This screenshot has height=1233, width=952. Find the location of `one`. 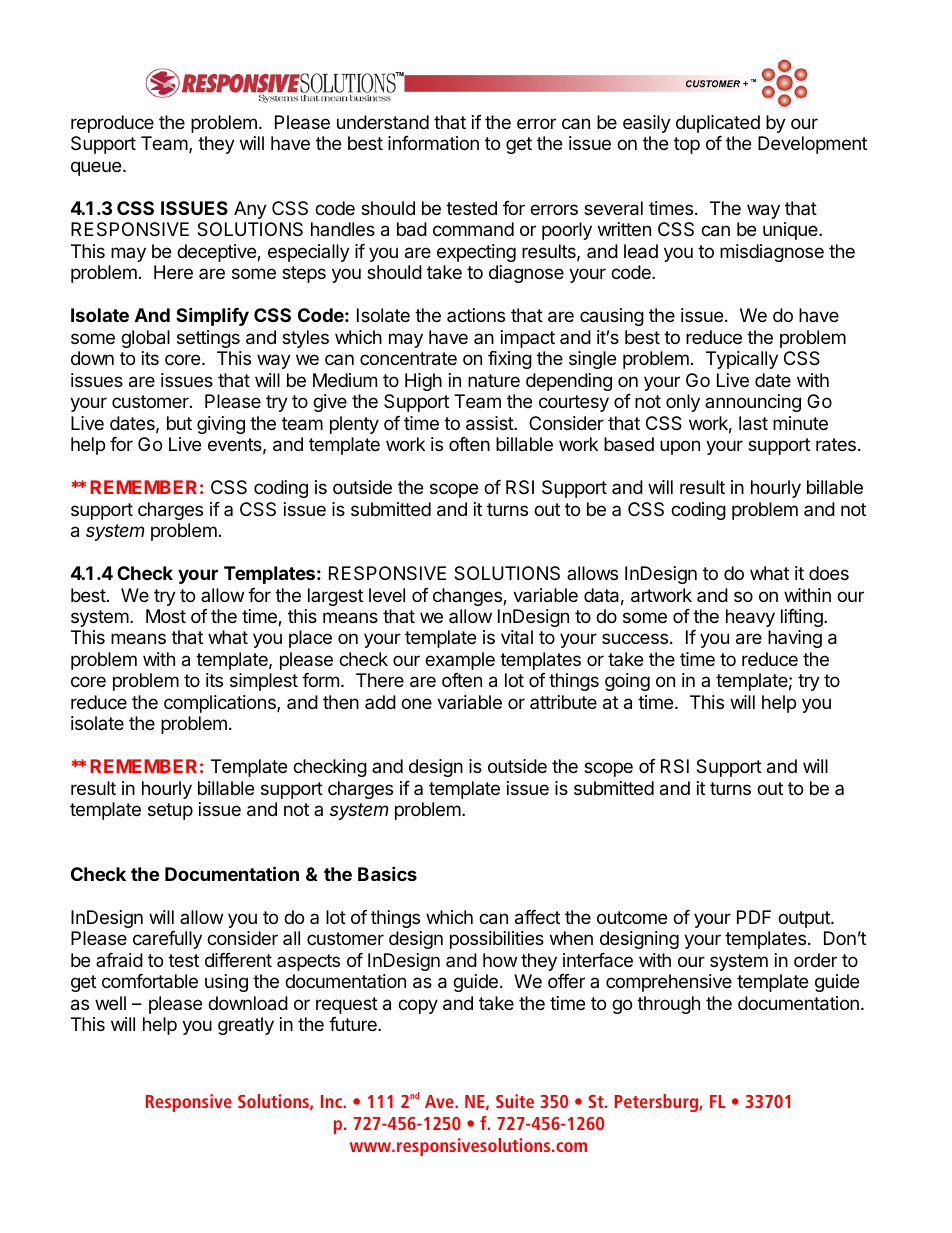

one is located at coordinates (416, 703).
